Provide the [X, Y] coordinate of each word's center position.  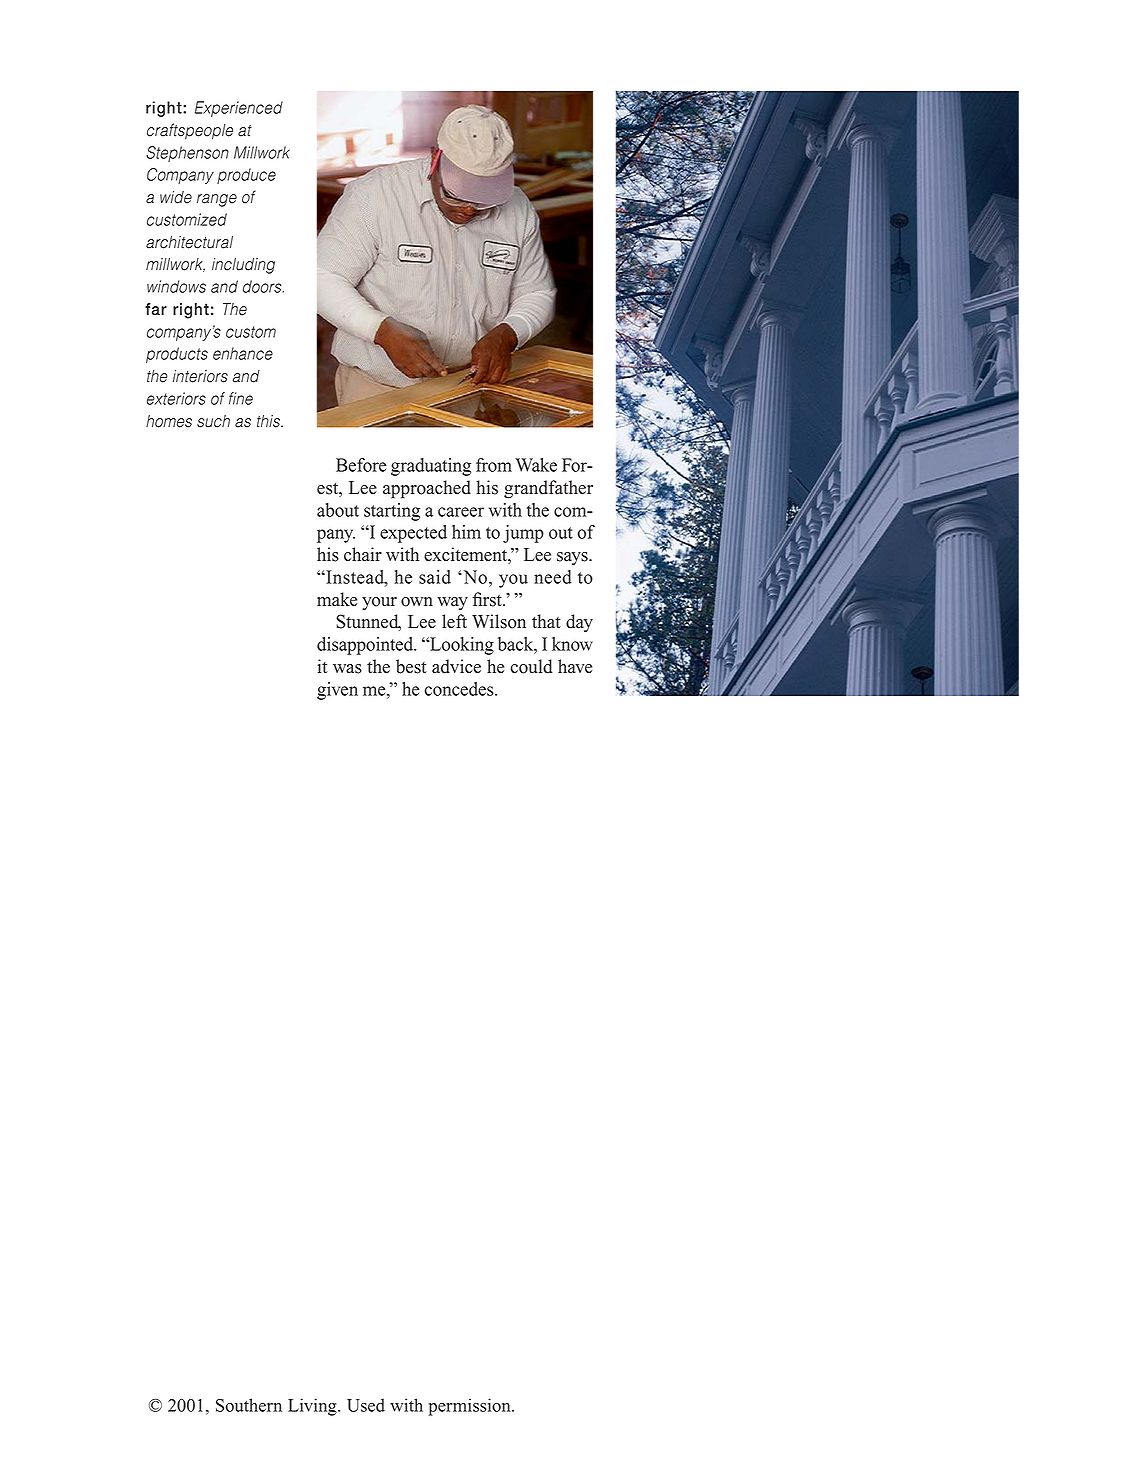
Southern [249, 1405]
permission [471, 1407]
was [347, 669]
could [531, 666]
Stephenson [187, 154]
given [337, 691]
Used [366, 1405]
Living [313, 1407]
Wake [536, 465]
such [213, 421]
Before [361, 465]
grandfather [548, 489]
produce [246, 176]
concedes [460, 689]
